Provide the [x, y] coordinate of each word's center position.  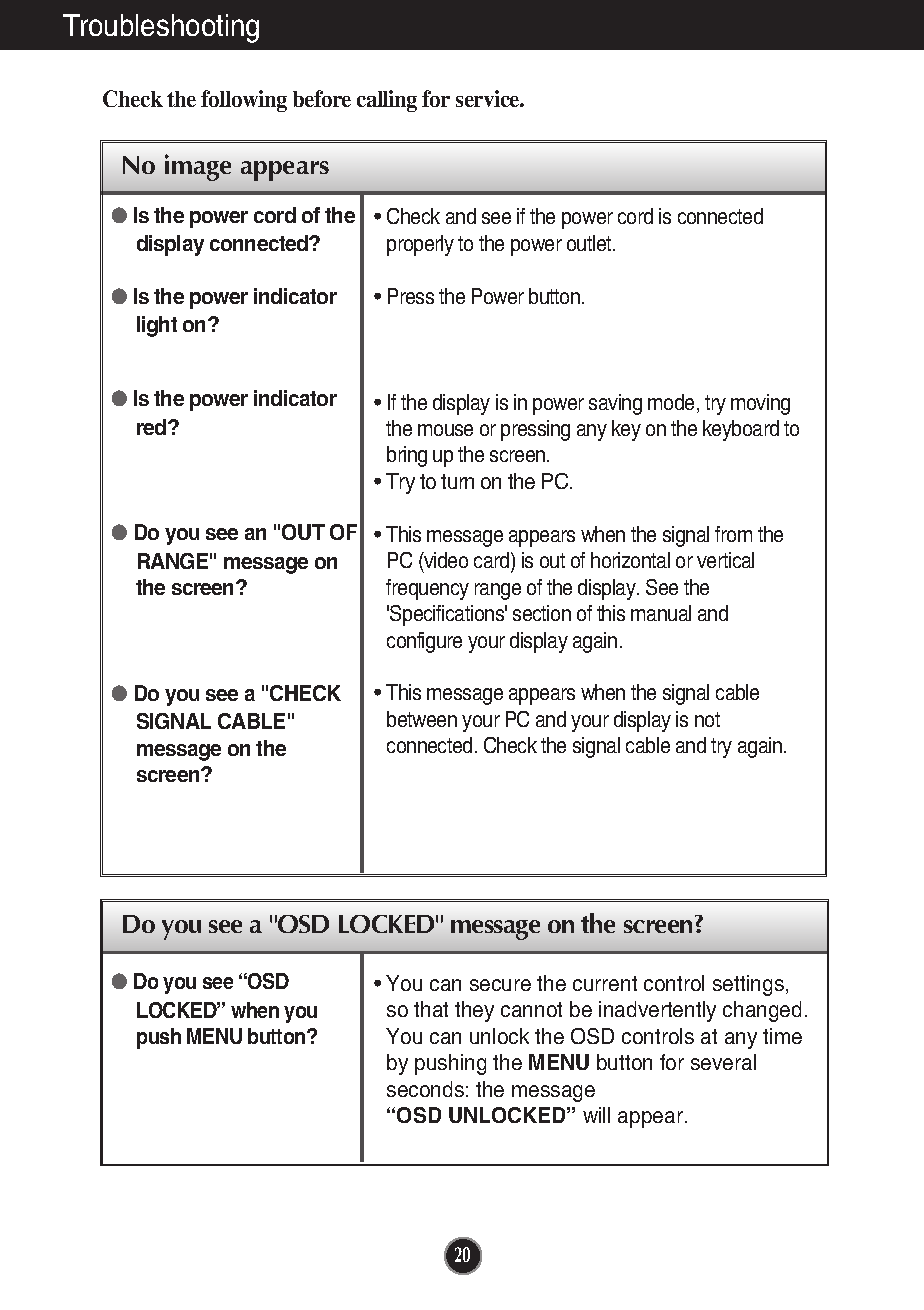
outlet [590, 243]
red [153, 427]
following [244, 101]
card [493, 562]
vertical [725, 560]
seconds [425, 1089]
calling [387, 101]
